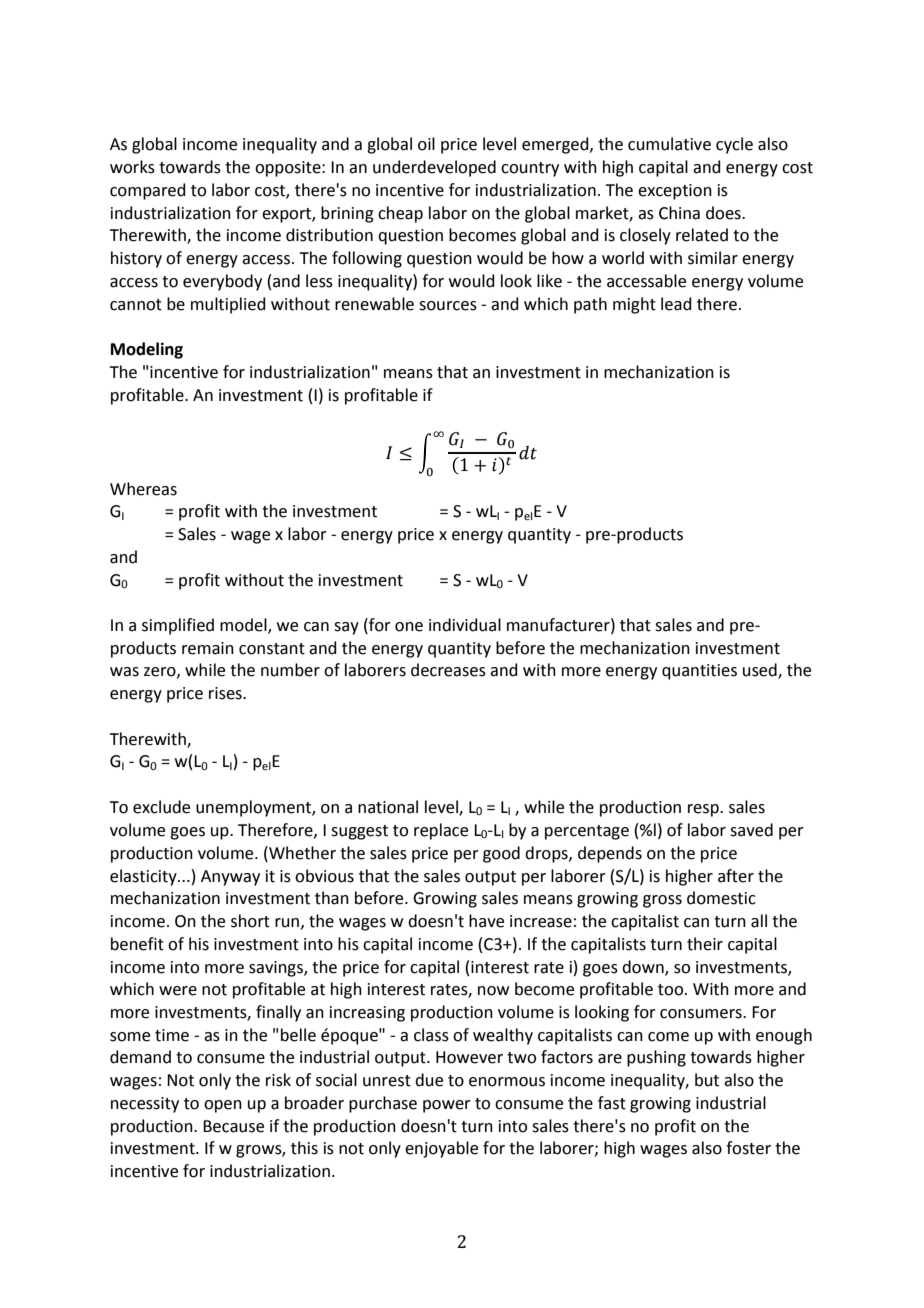 Image resolution: width=924 pixels, height=1308 pixels. What do you see at coordinates (161, 807) in the image?
I see `exclude` at bounding box center [161, 807].
